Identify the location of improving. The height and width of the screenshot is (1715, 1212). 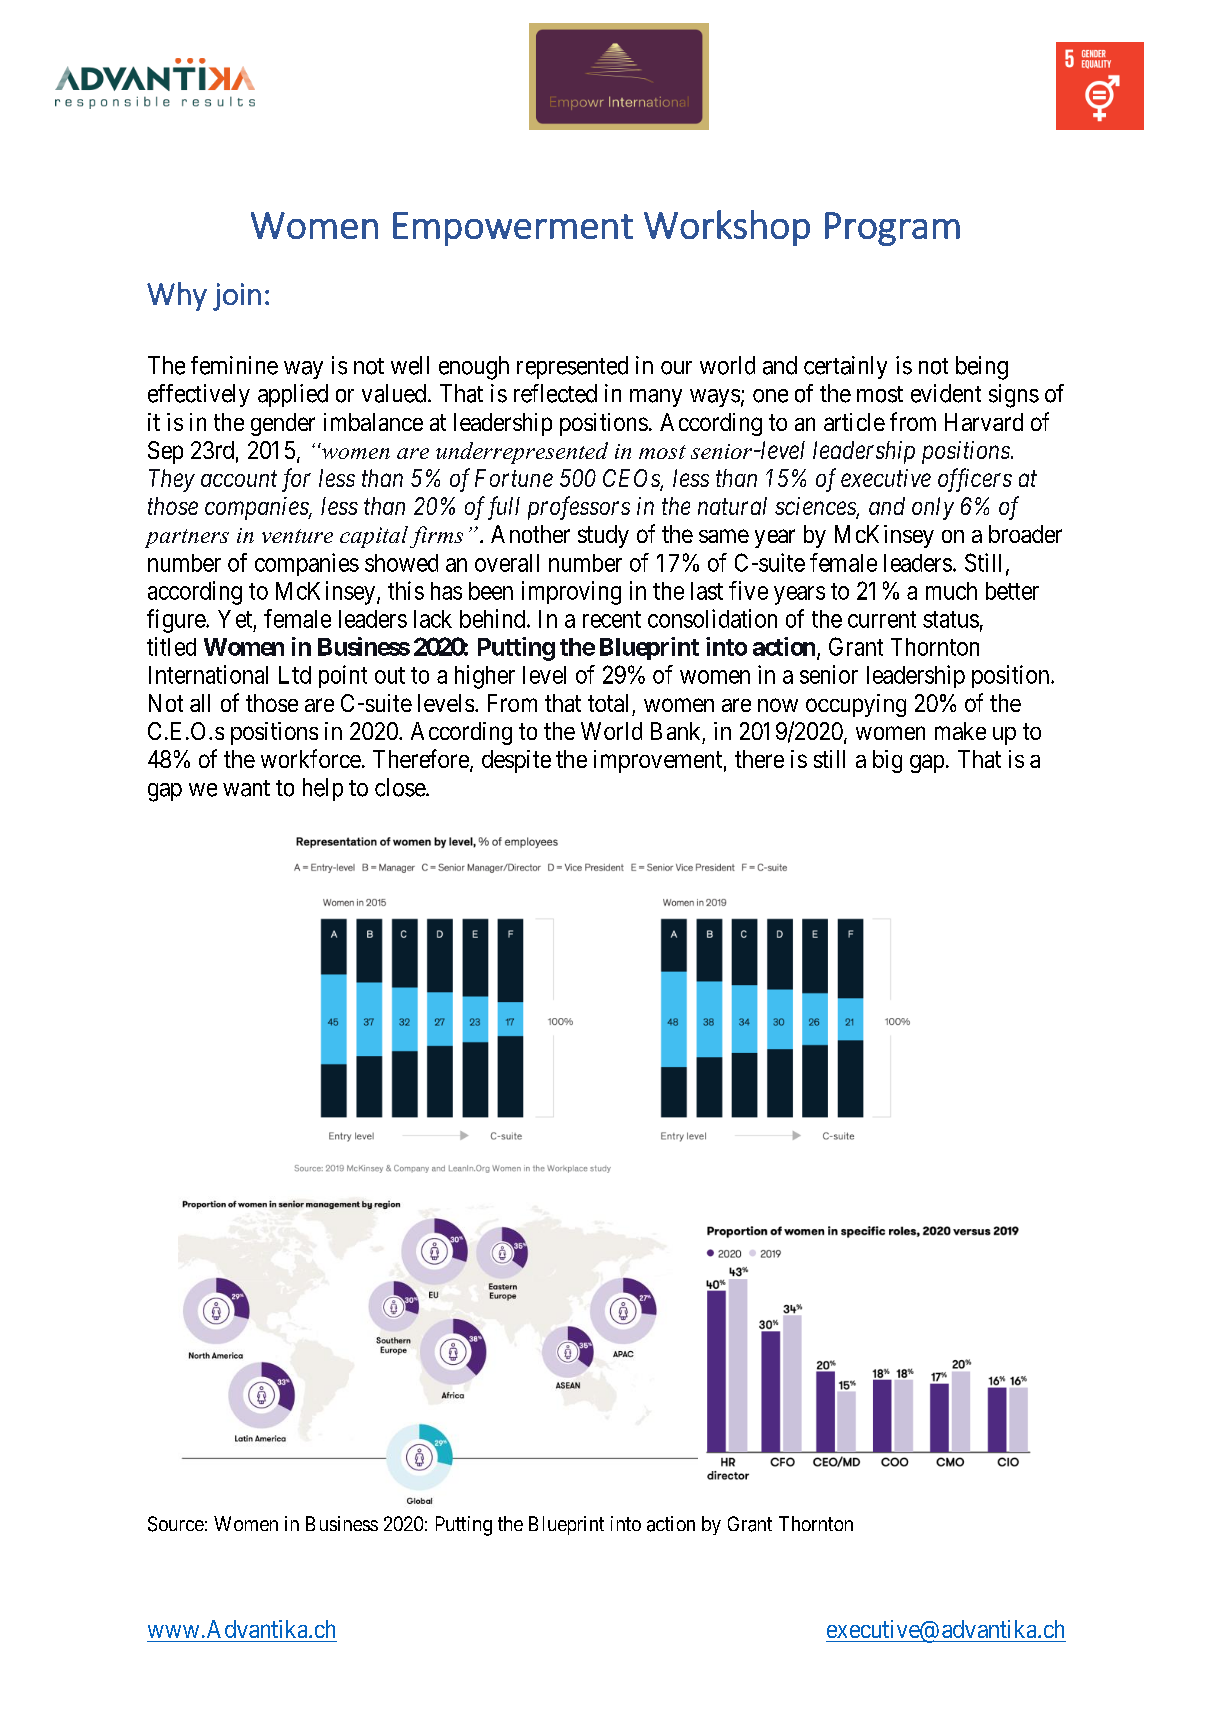
(571, 593).
